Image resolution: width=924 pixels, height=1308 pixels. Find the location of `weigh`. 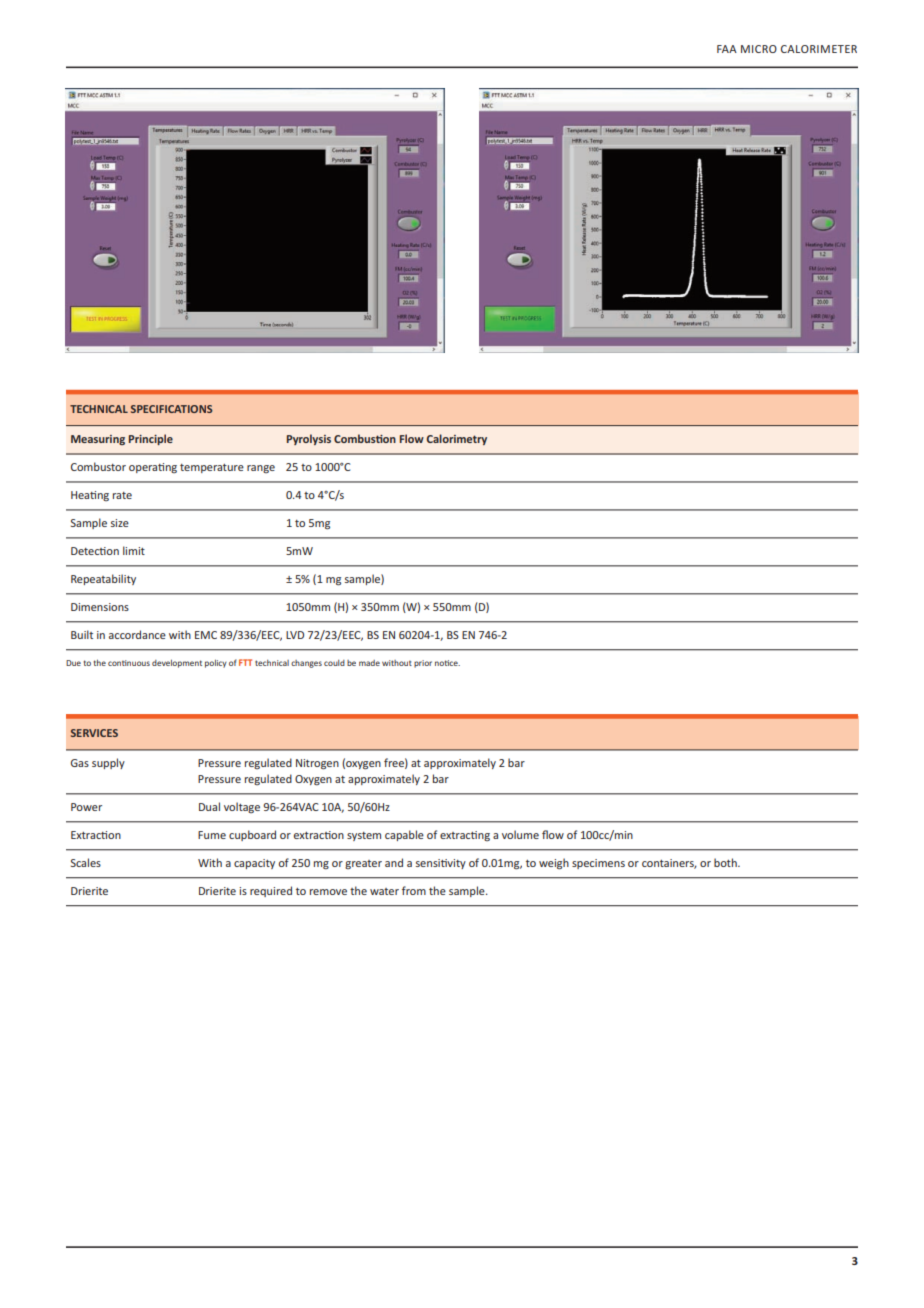

weigh is located at coordinates (554, 864).
